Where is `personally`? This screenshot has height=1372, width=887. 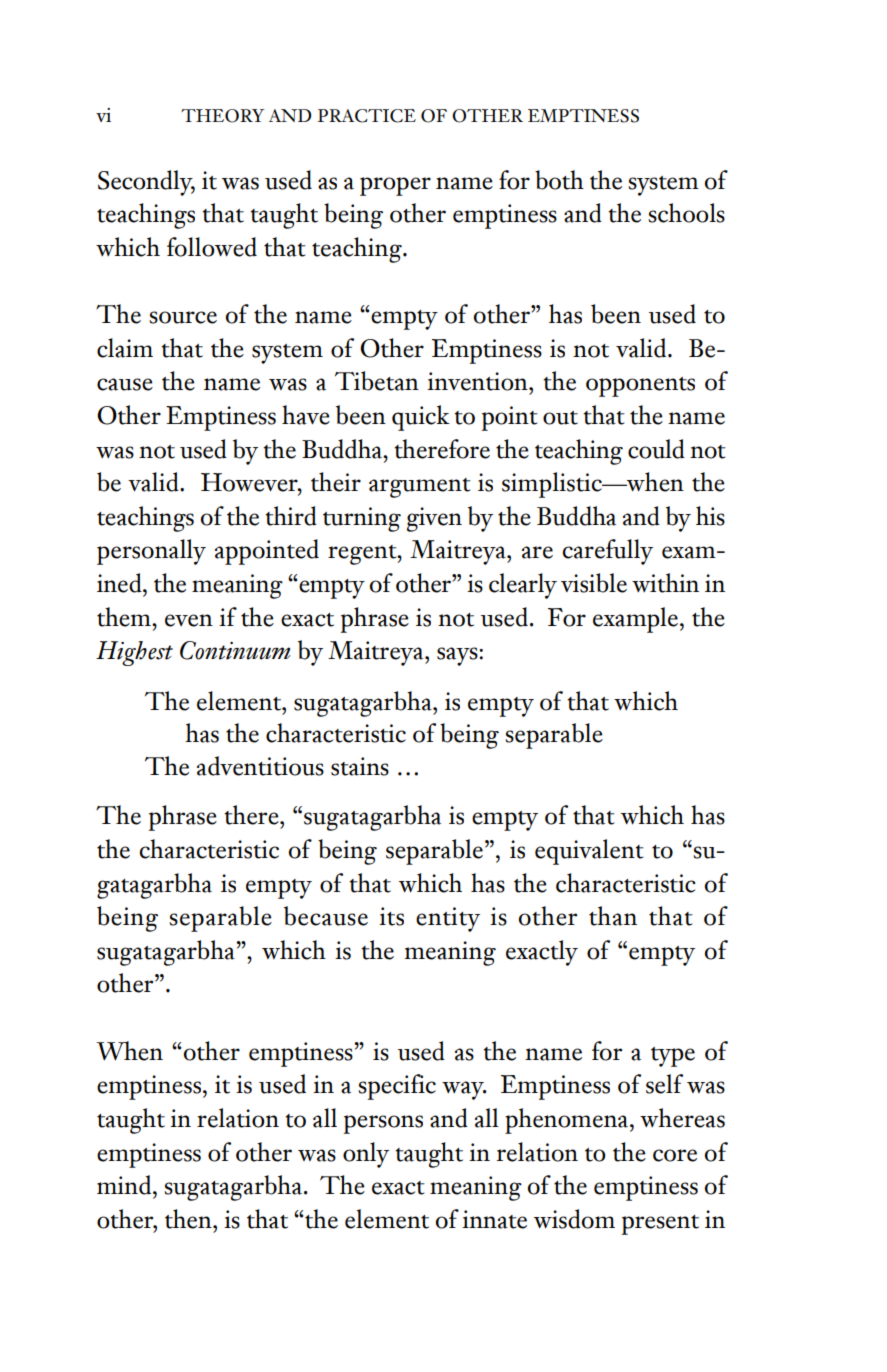 personally is located at coordinates (151, 552).
